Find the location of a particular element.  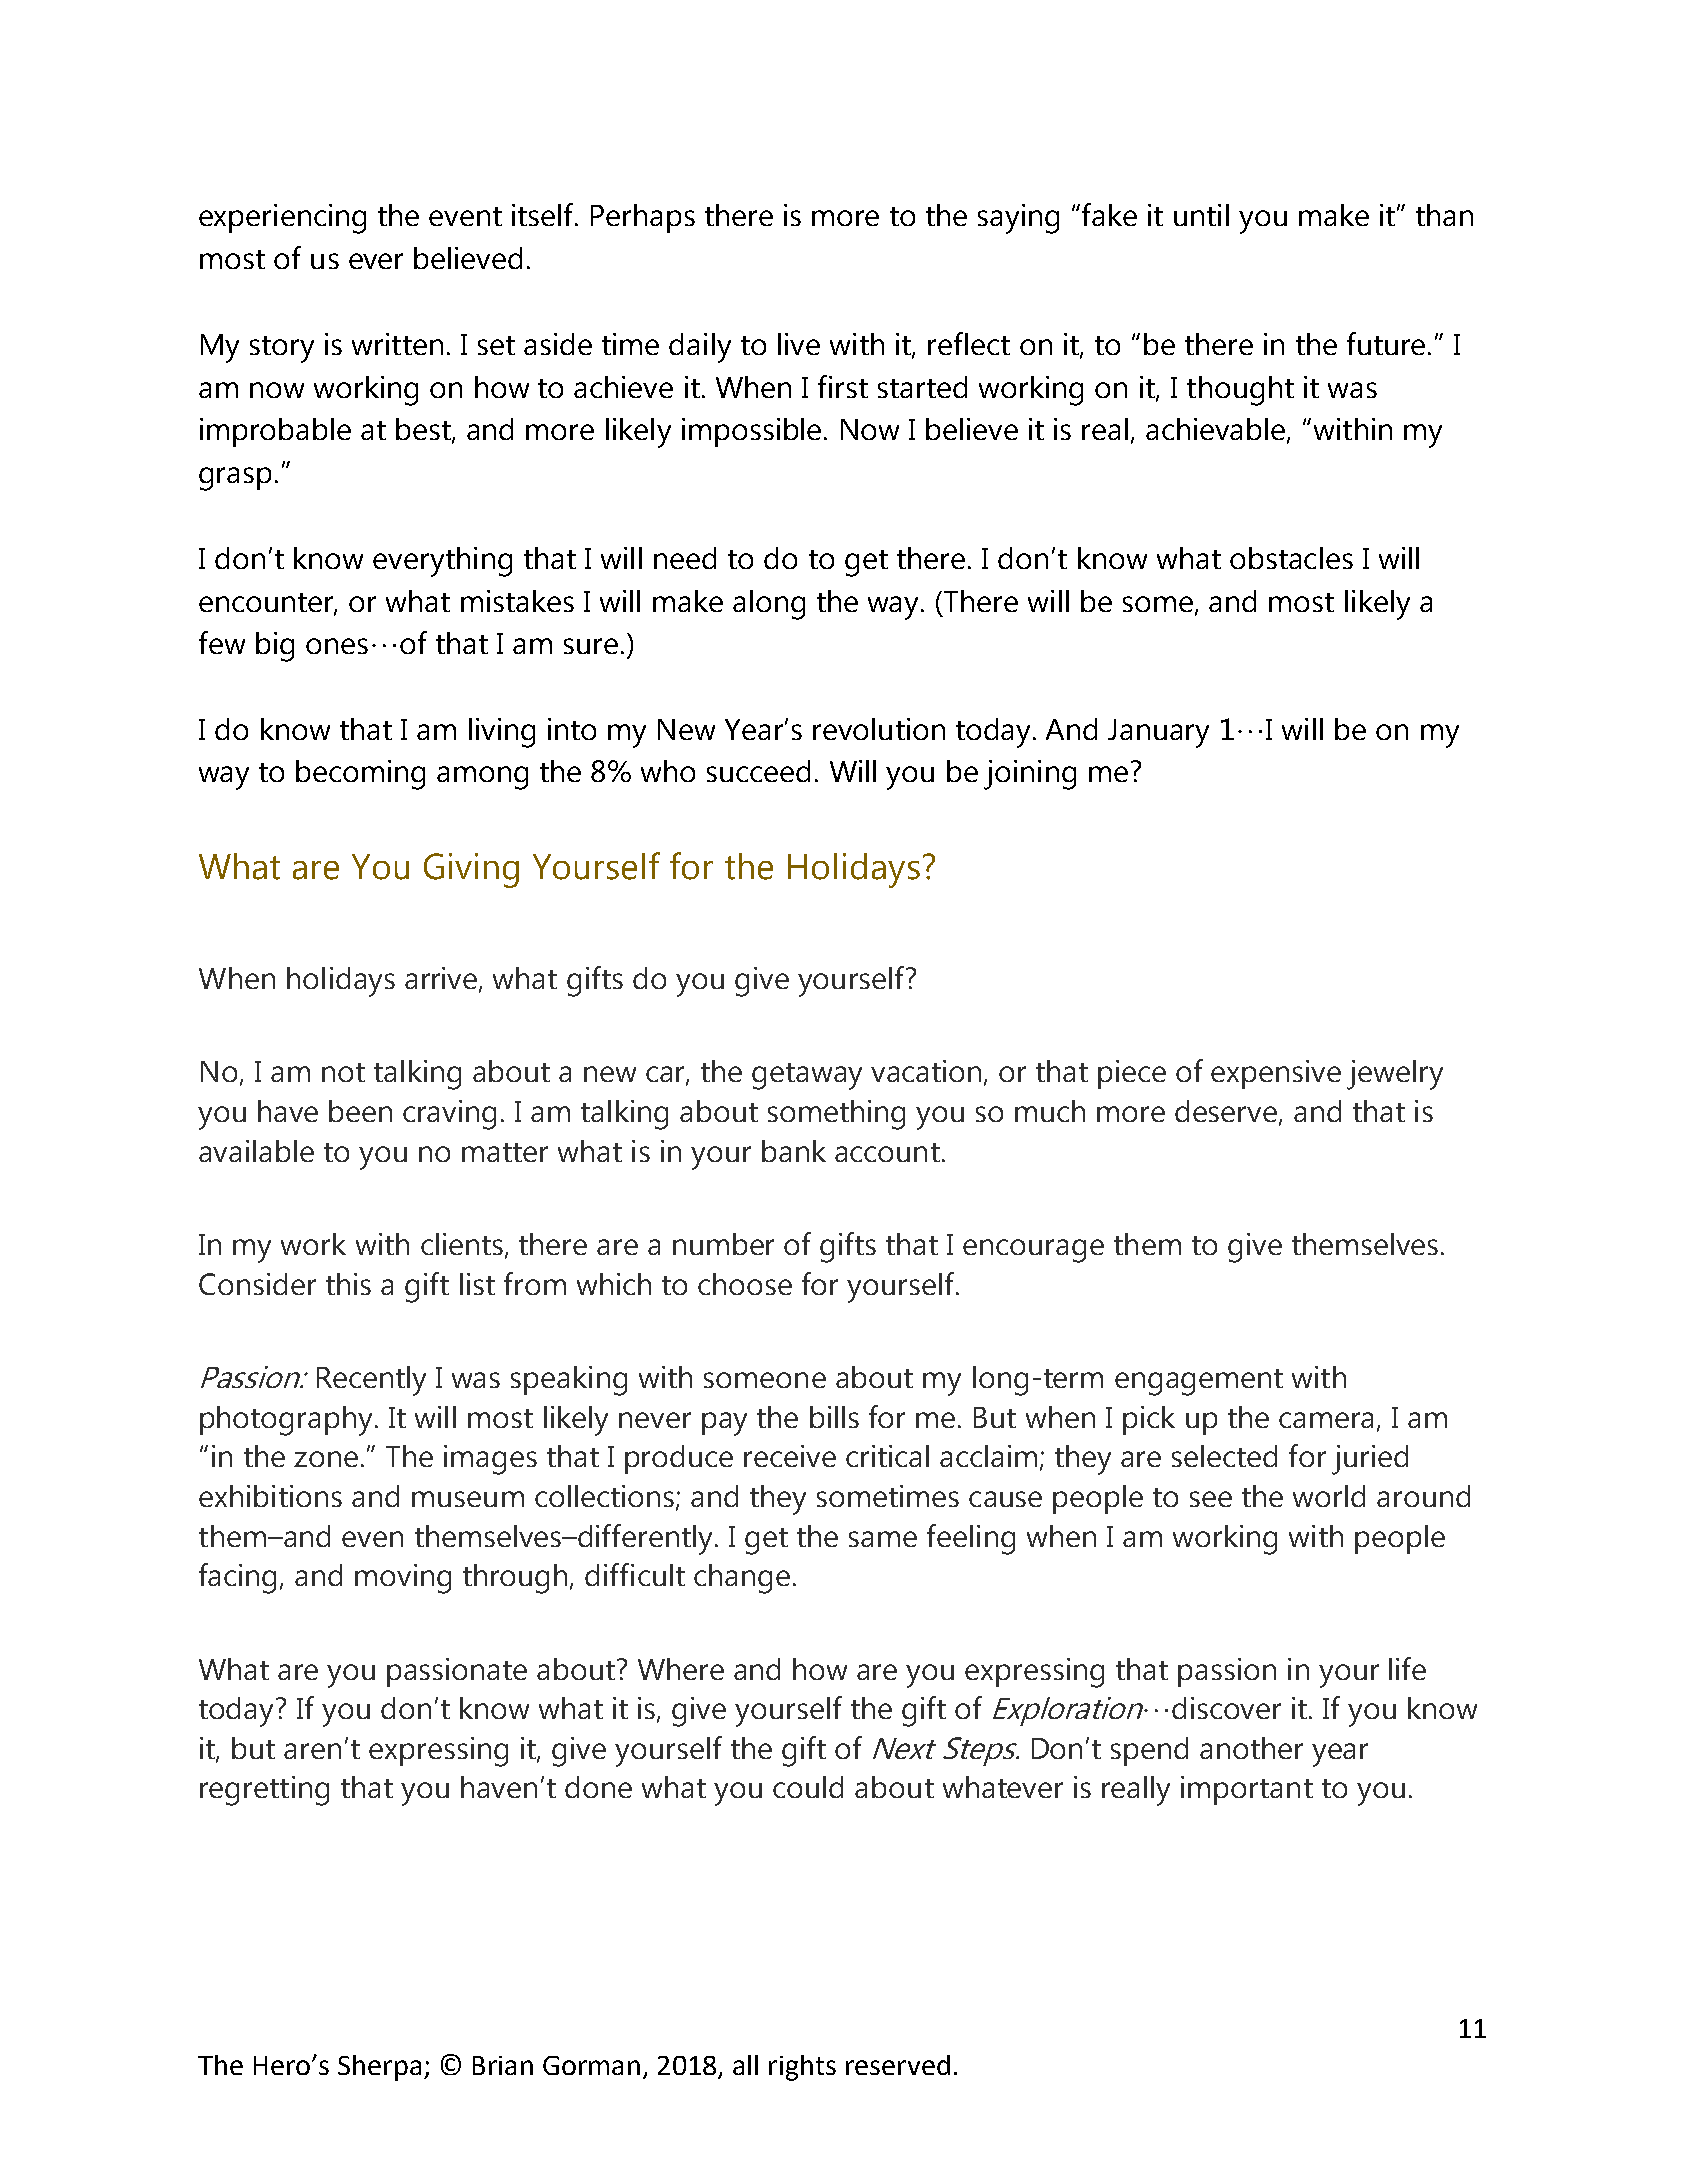

Sherpa is located at coordinates (379, 2068).
